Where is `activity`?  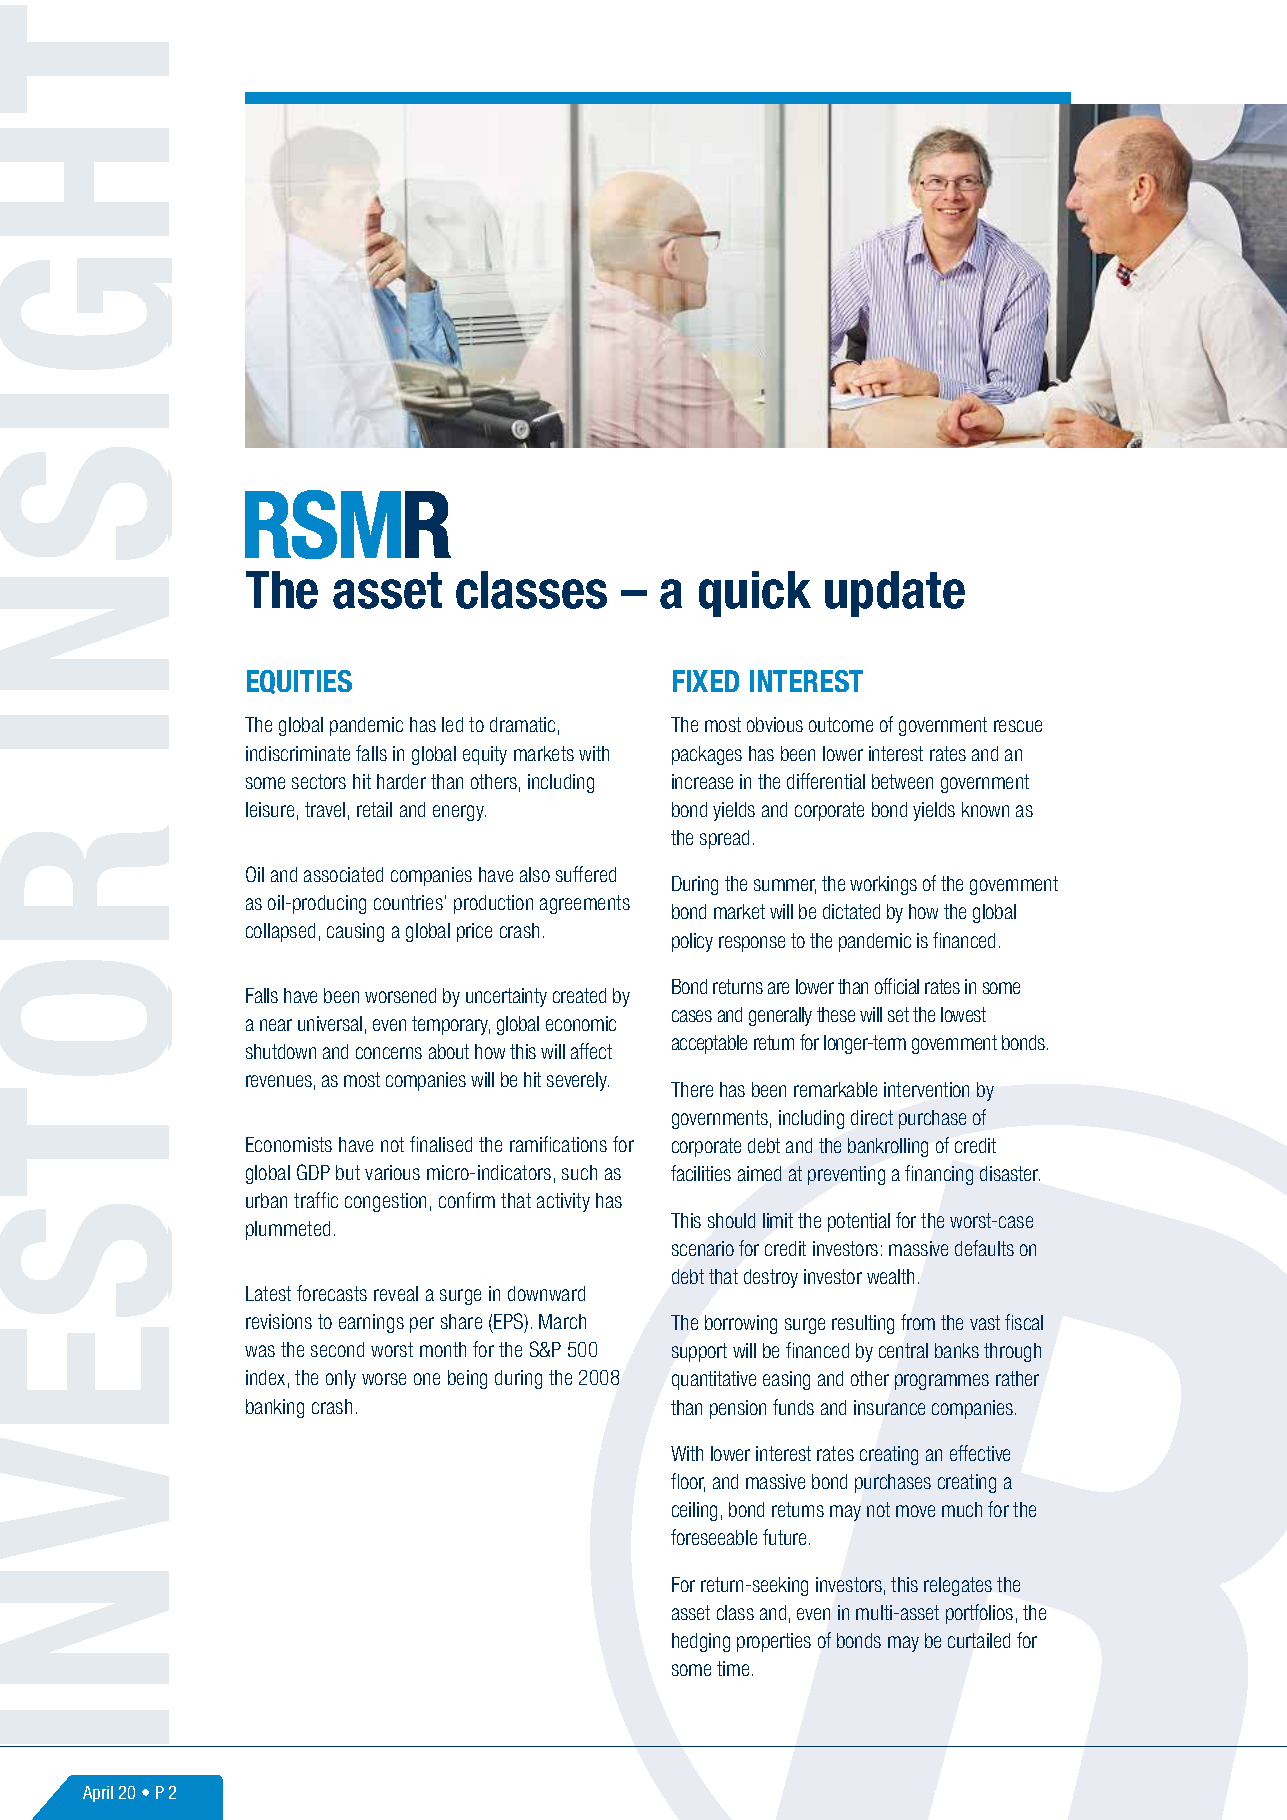 activity is located at coordinates (563, 1202).
